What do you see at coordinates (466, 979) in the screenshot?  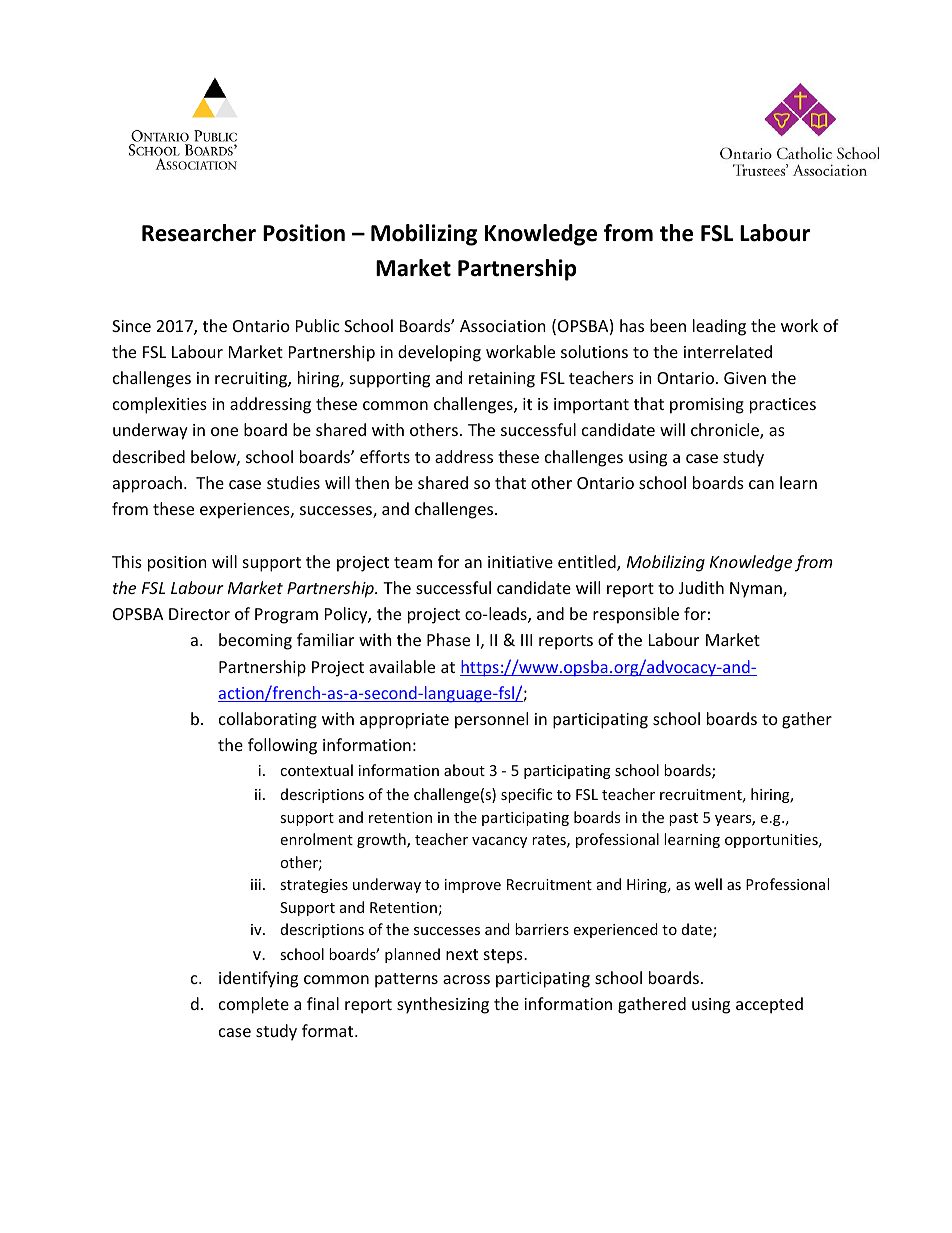 I see `across` at bounding box center [466, 979].
